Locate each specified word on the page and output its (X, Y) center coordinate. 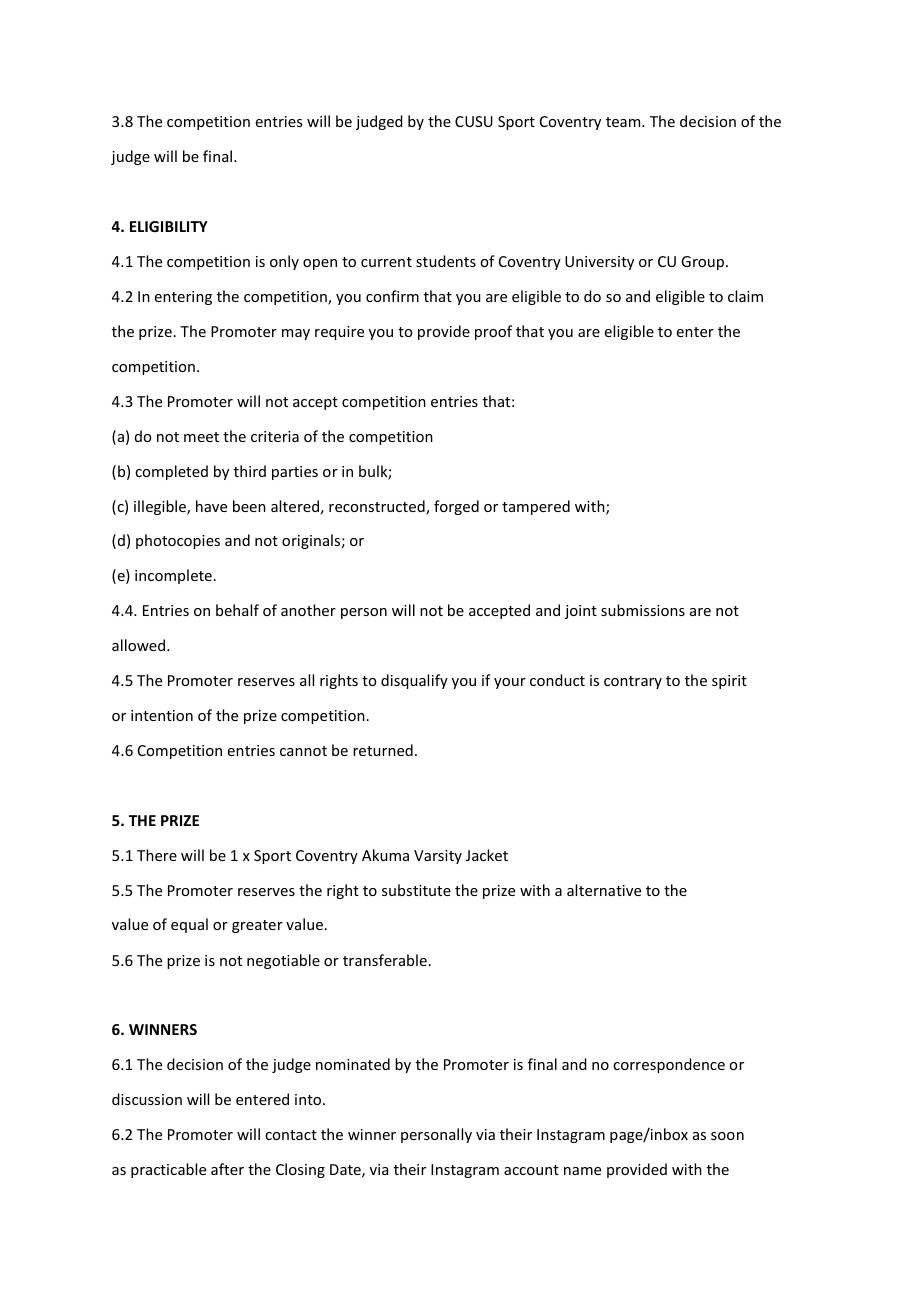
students (446, 261)
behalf (237, 610)
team (624, 122)
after (227, 1169)
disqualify (414, 681)
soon (727, 1136)
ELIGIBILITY (169, 226)
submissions (643, 610)
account (531, 1170)
